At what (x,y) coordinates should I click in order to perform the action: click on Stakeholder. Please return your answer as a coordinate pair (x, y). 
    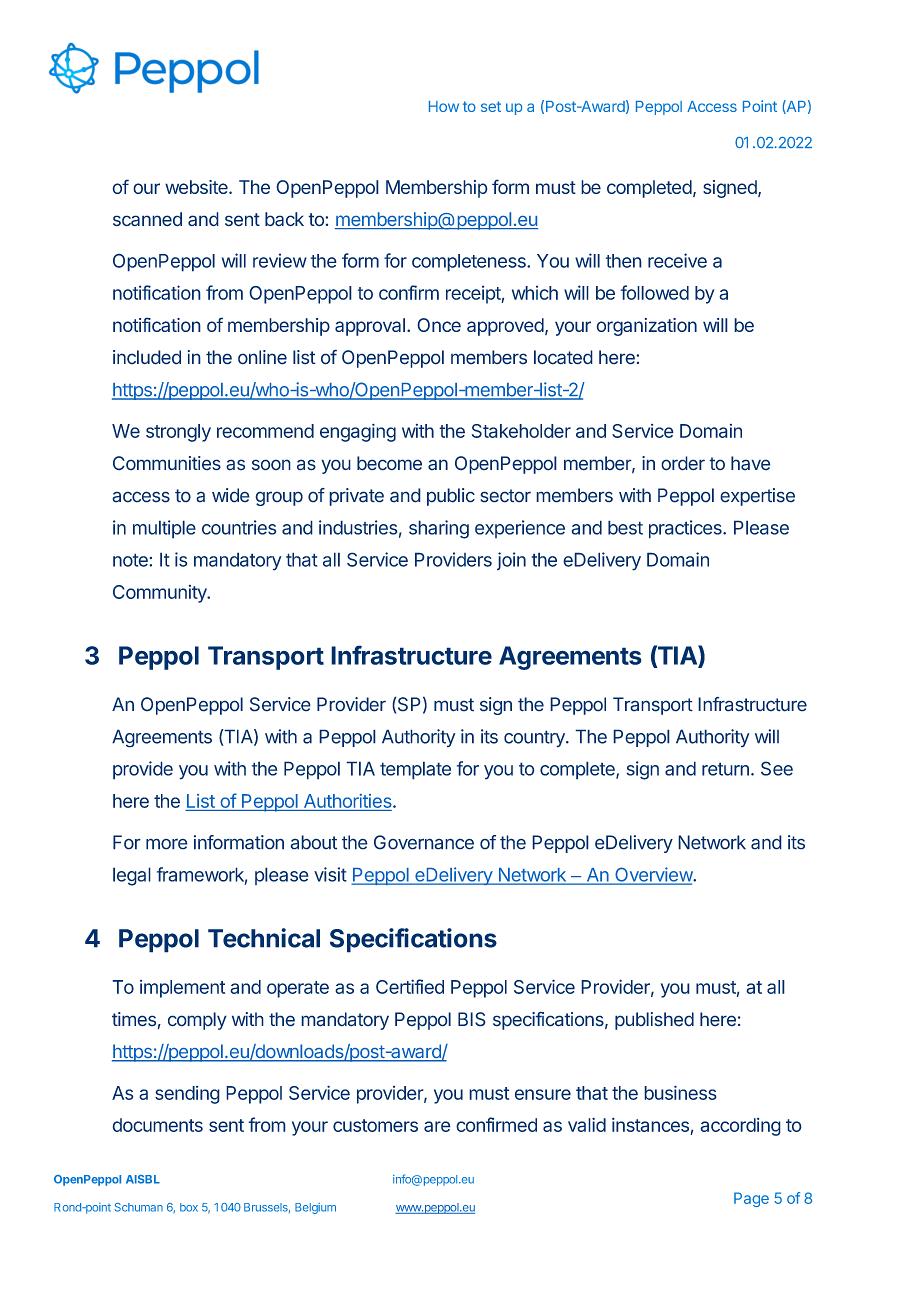
    Looking at the image, I should click on (521, 431).
